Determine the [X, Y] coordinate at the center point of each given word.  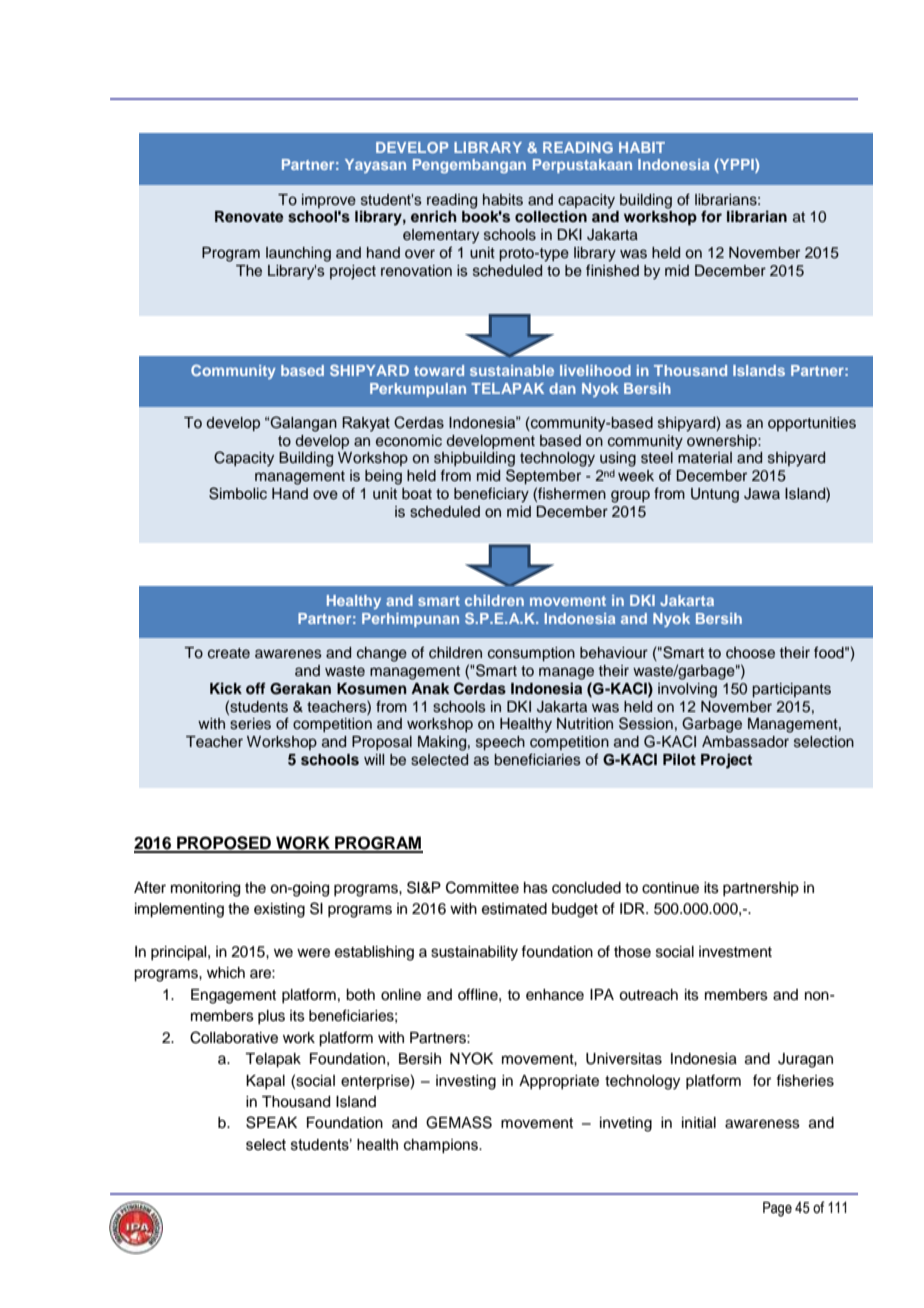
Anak [430, 688]
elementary [441, 236]
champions [442, 1146]
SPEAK [271, 1122]
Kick [226, 688]
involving [687, 690]
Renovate [249, 217]
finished [612, 270]
